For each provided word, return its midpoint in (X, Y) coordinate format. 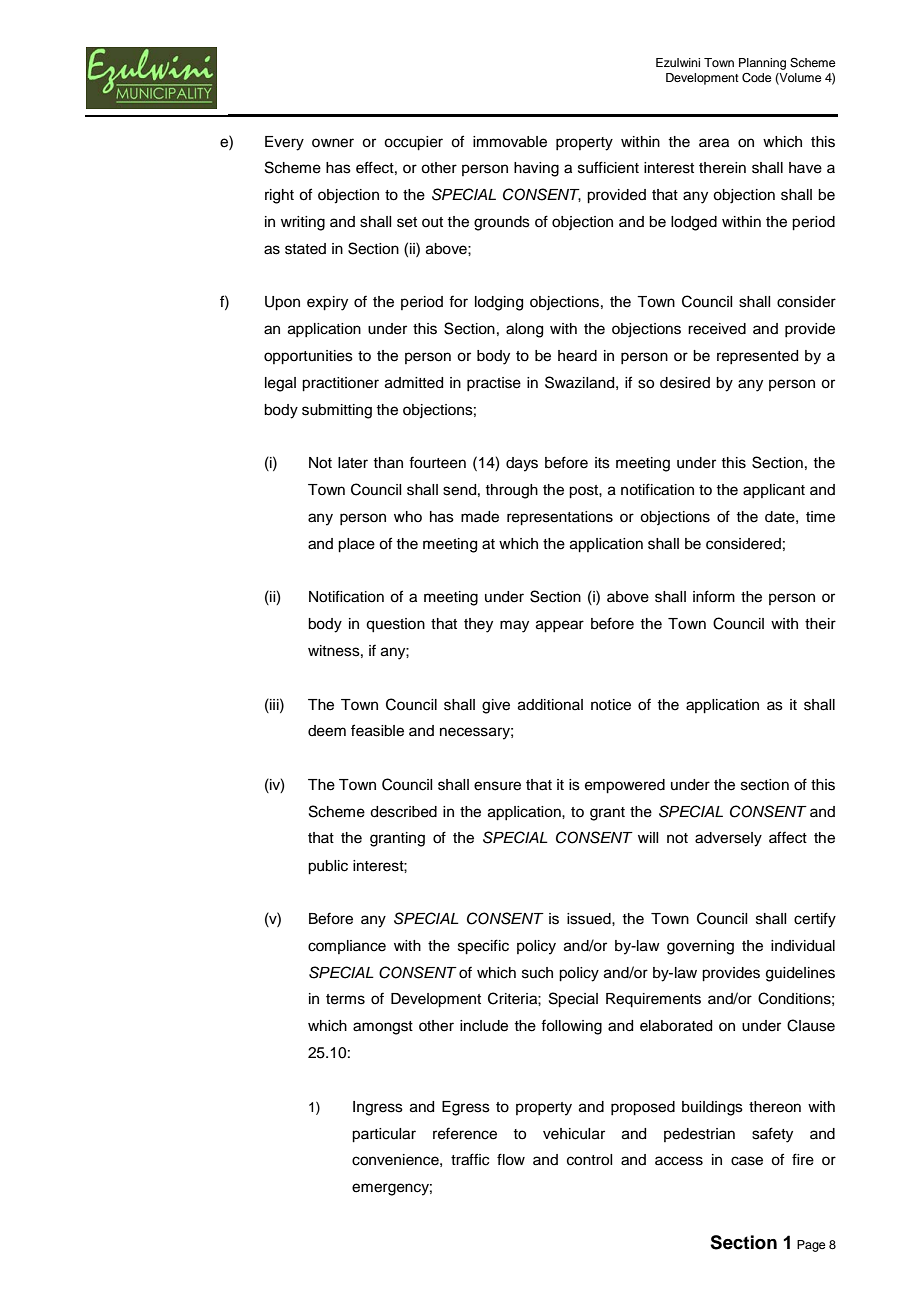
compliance (347, 947)
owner (333, 143)
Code (756, 78)
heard (577, 356)
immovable (510, 142)
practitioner (340, 384)
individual (803, 946)
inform (714, 596)
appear (560, 626)
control (589, 1160)
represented (757, 357)
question (395, 625)
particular (384, 1135)
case (747, 1161)
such (537, 973)
